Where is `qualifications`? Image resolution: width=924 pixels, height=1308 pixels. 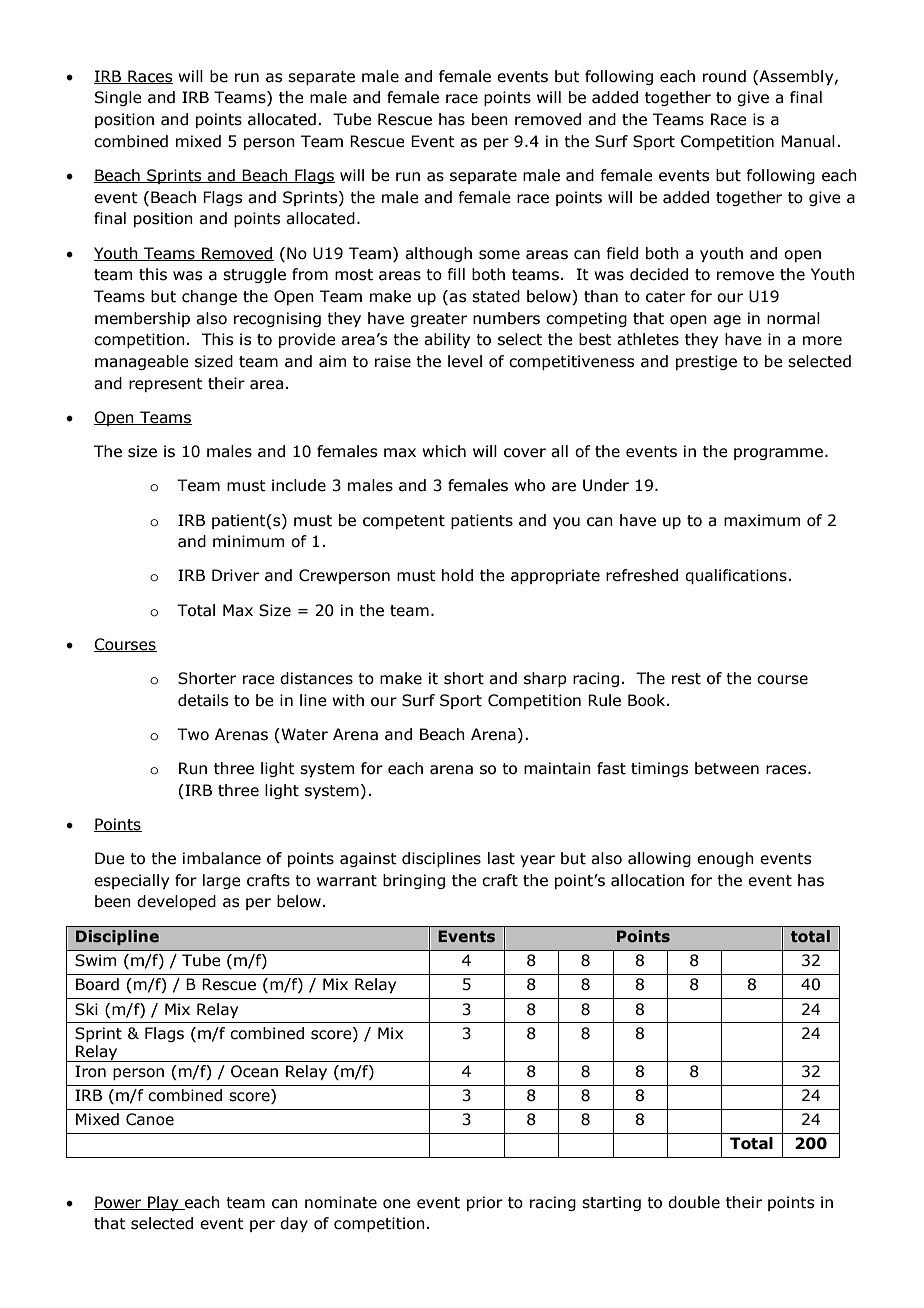 qualifications is located at coordinates (737, 576).
